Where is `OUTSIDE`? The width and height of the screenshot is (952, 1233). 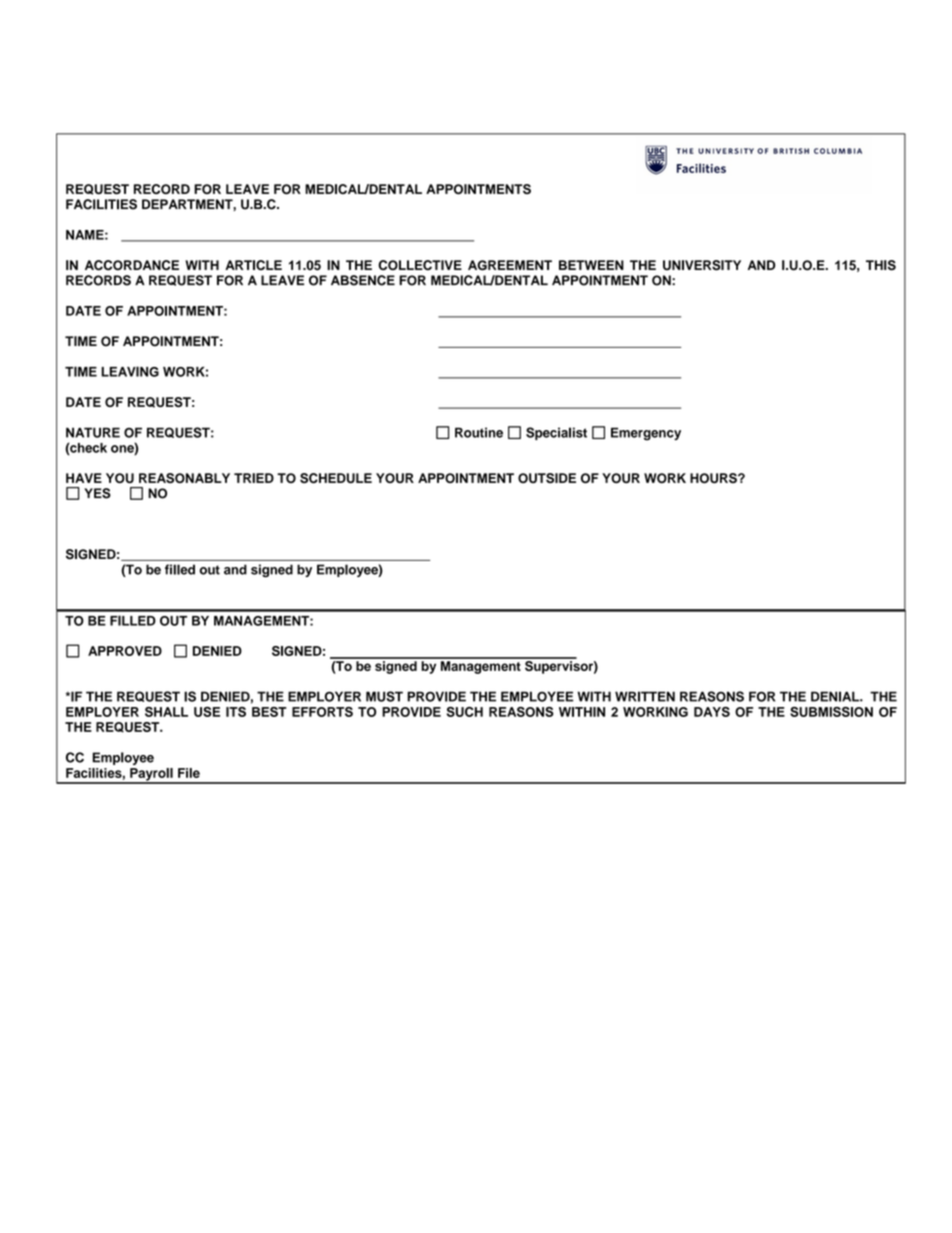 OUTSIDE is located at coordinates (547, 478).
